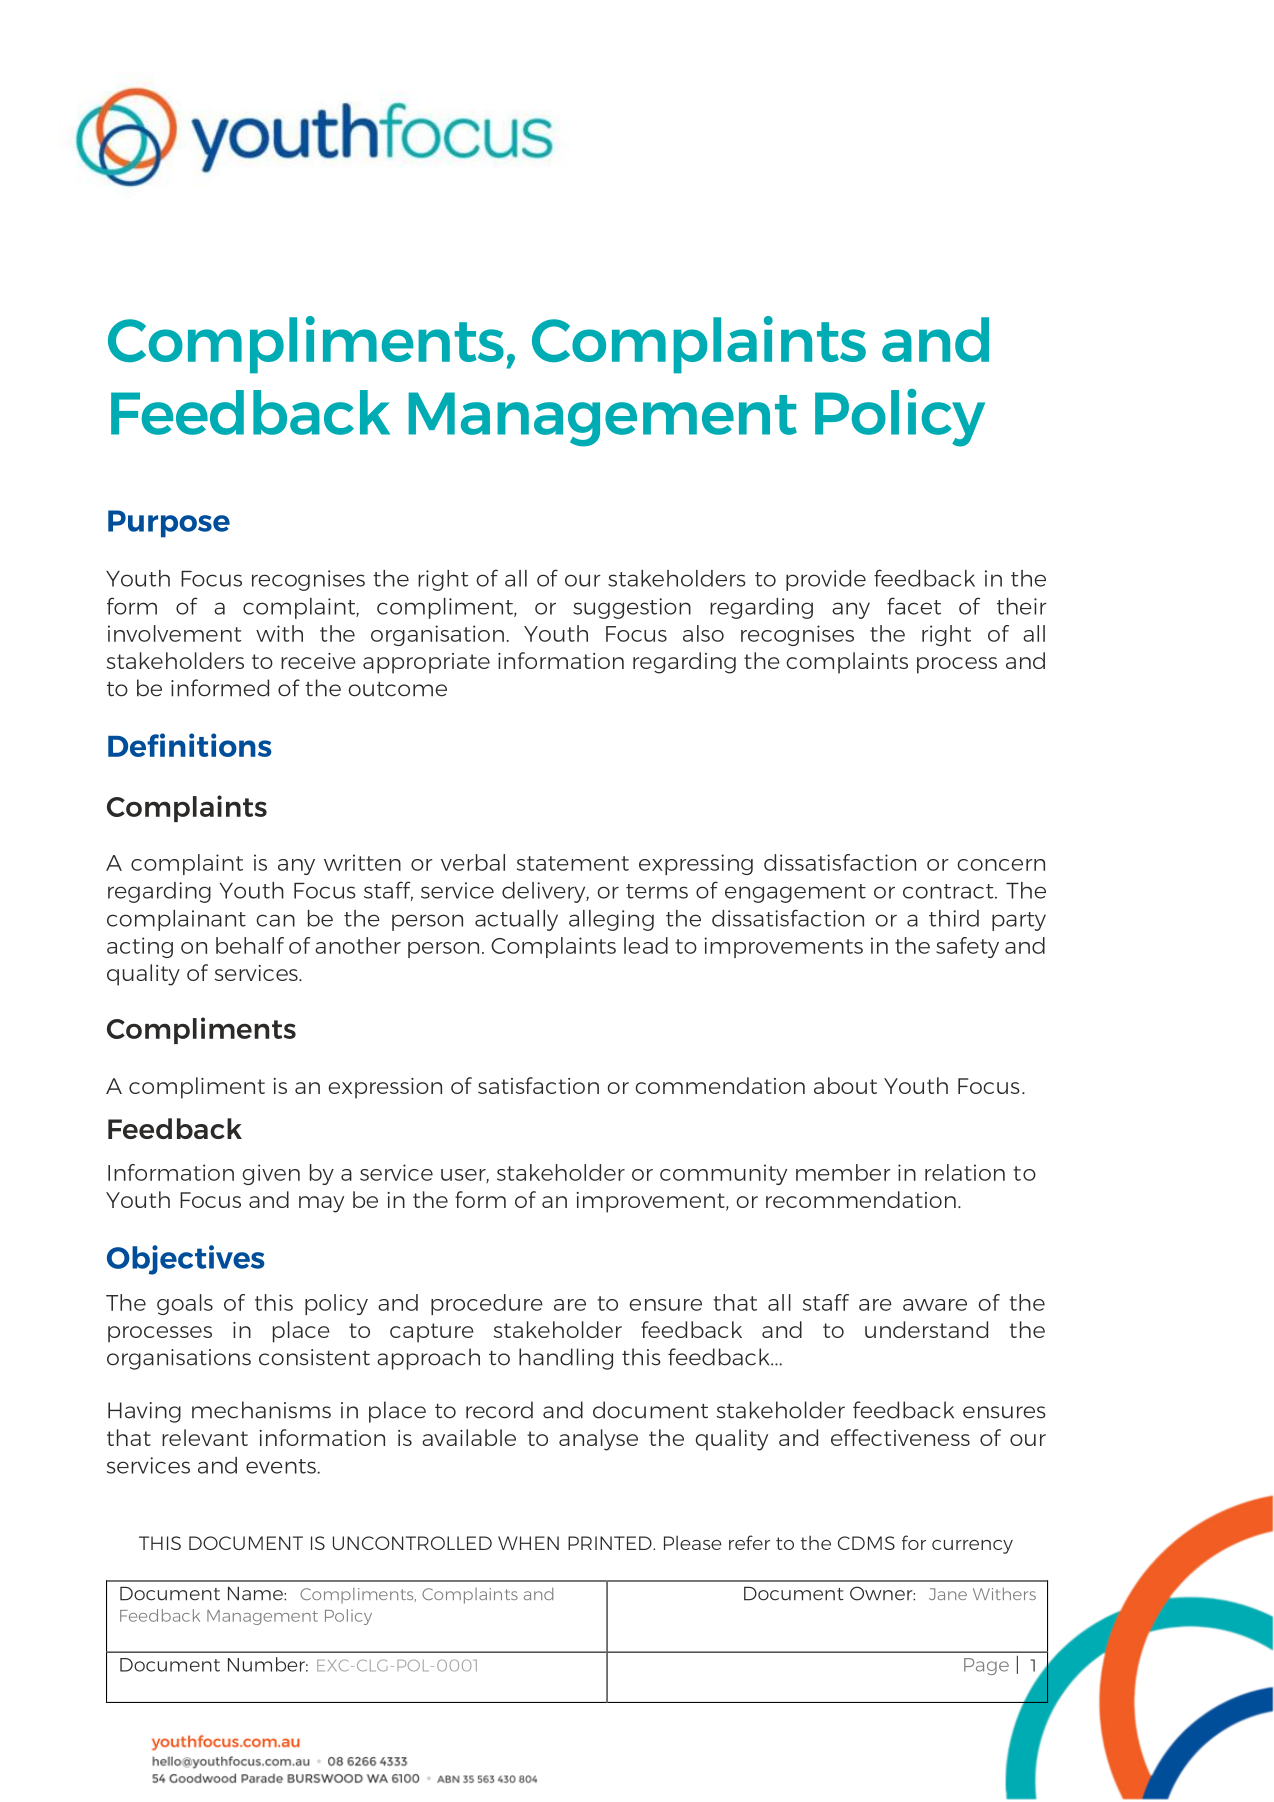  I want to click on aware, so click(935, 1305).
